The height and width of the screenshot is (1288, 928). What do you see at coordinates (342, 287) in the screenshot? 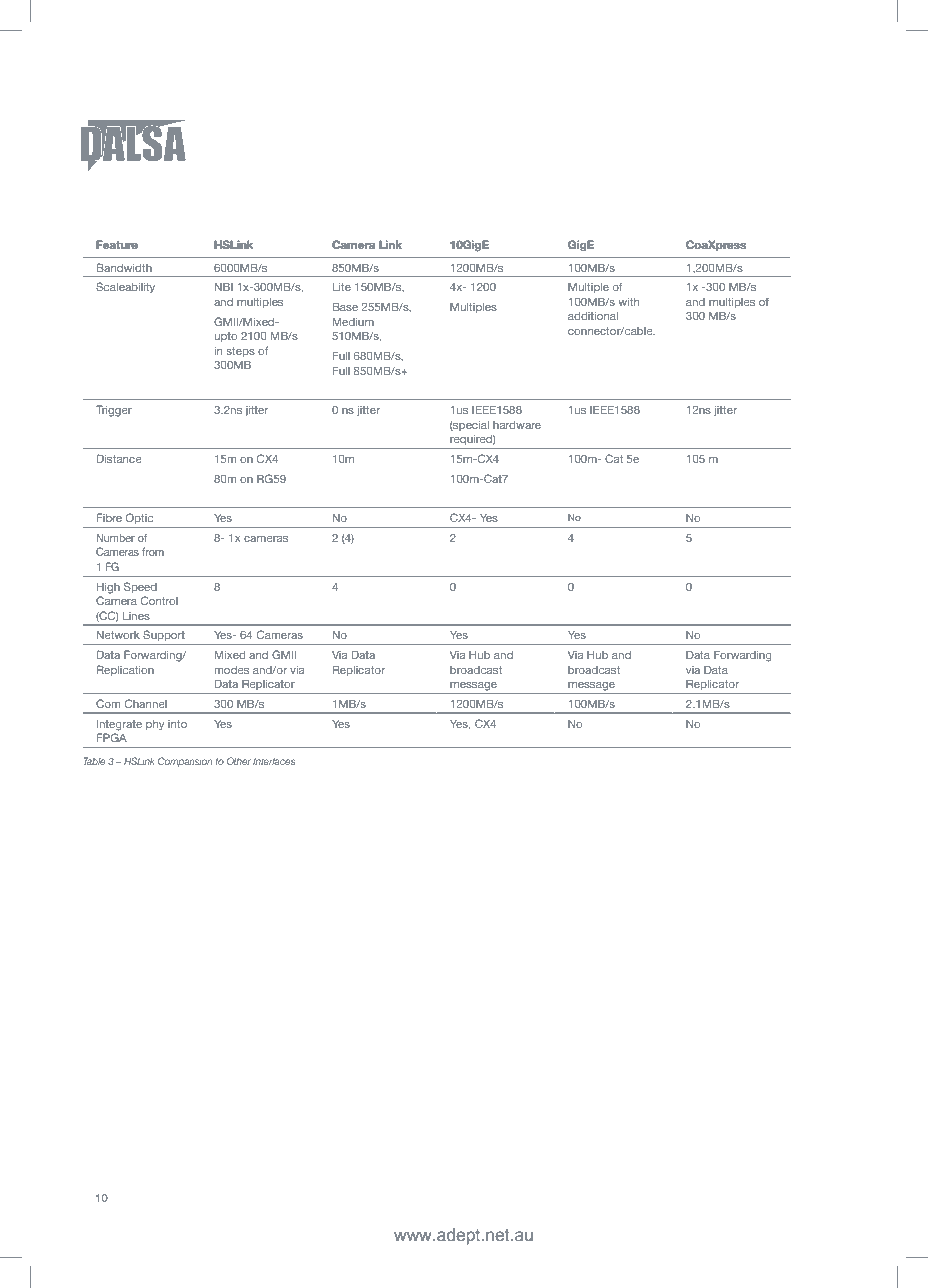
I see `Lite` at bounding box center [342, 287].
